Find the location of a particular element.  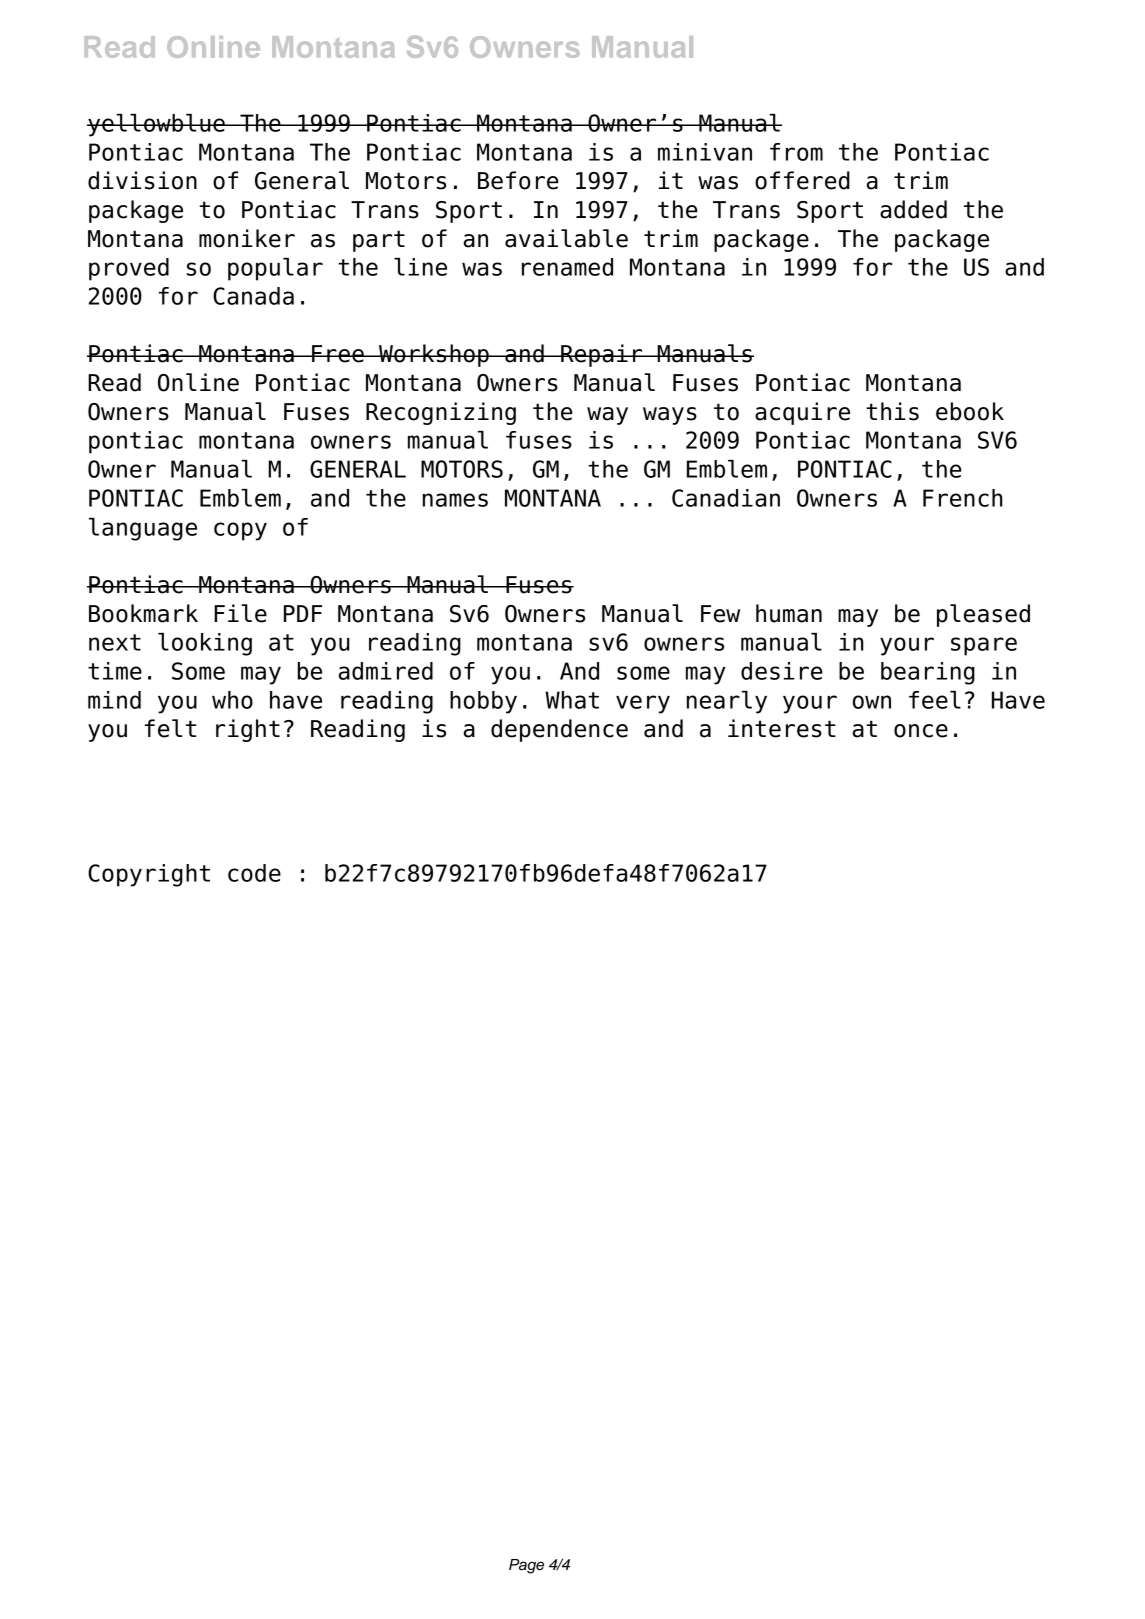

code is located at coordinates (254, 873).
